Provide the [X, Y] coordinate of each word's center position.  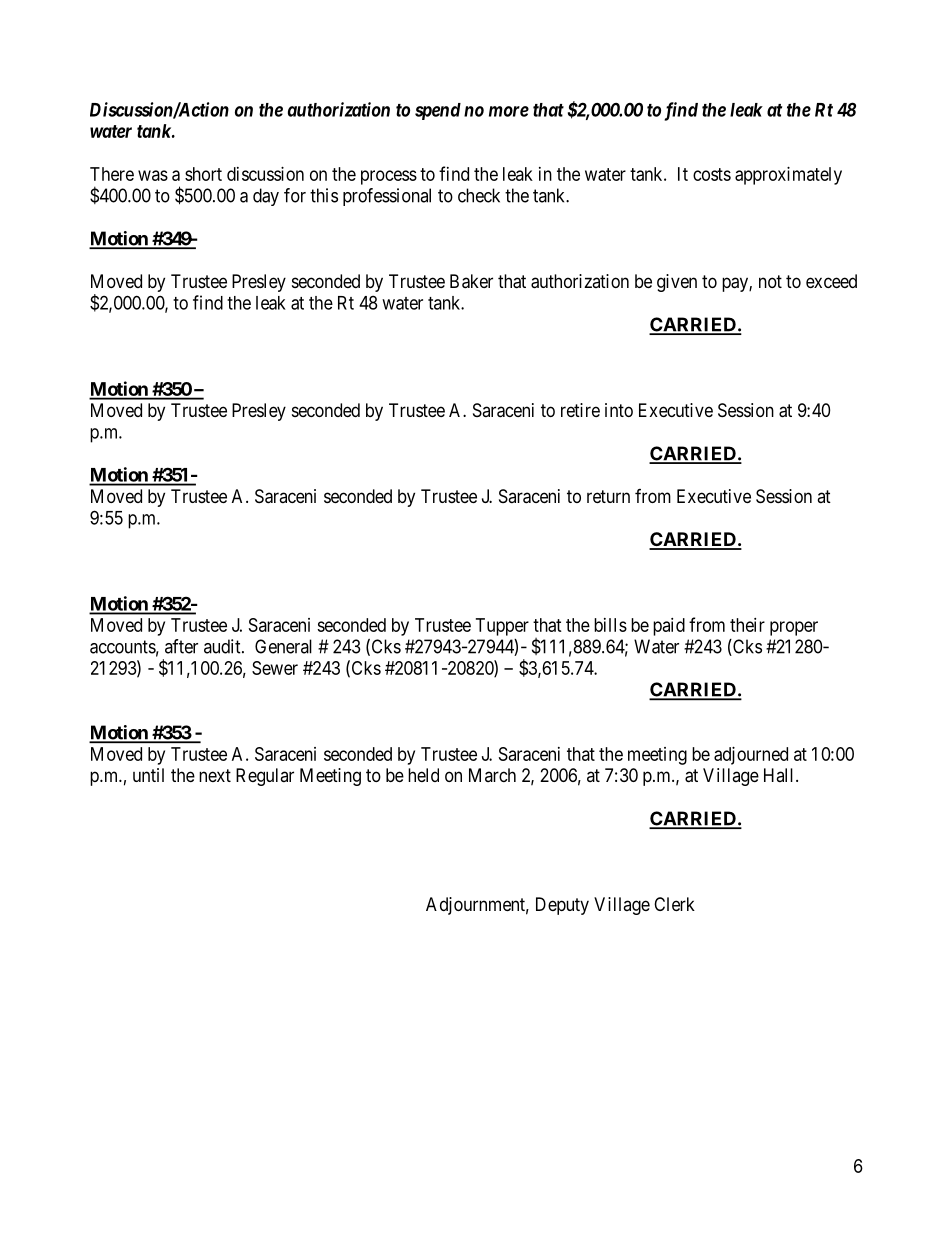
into [619, 410]
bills [610, 625]
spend [438, 111]
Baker [471, 281]
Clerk [674, 904]
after [181, 646]
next [215, 775]
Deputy [562, 906]
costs [712, 174]
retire [580, 410]
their [747, 625]
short [203, 174]
